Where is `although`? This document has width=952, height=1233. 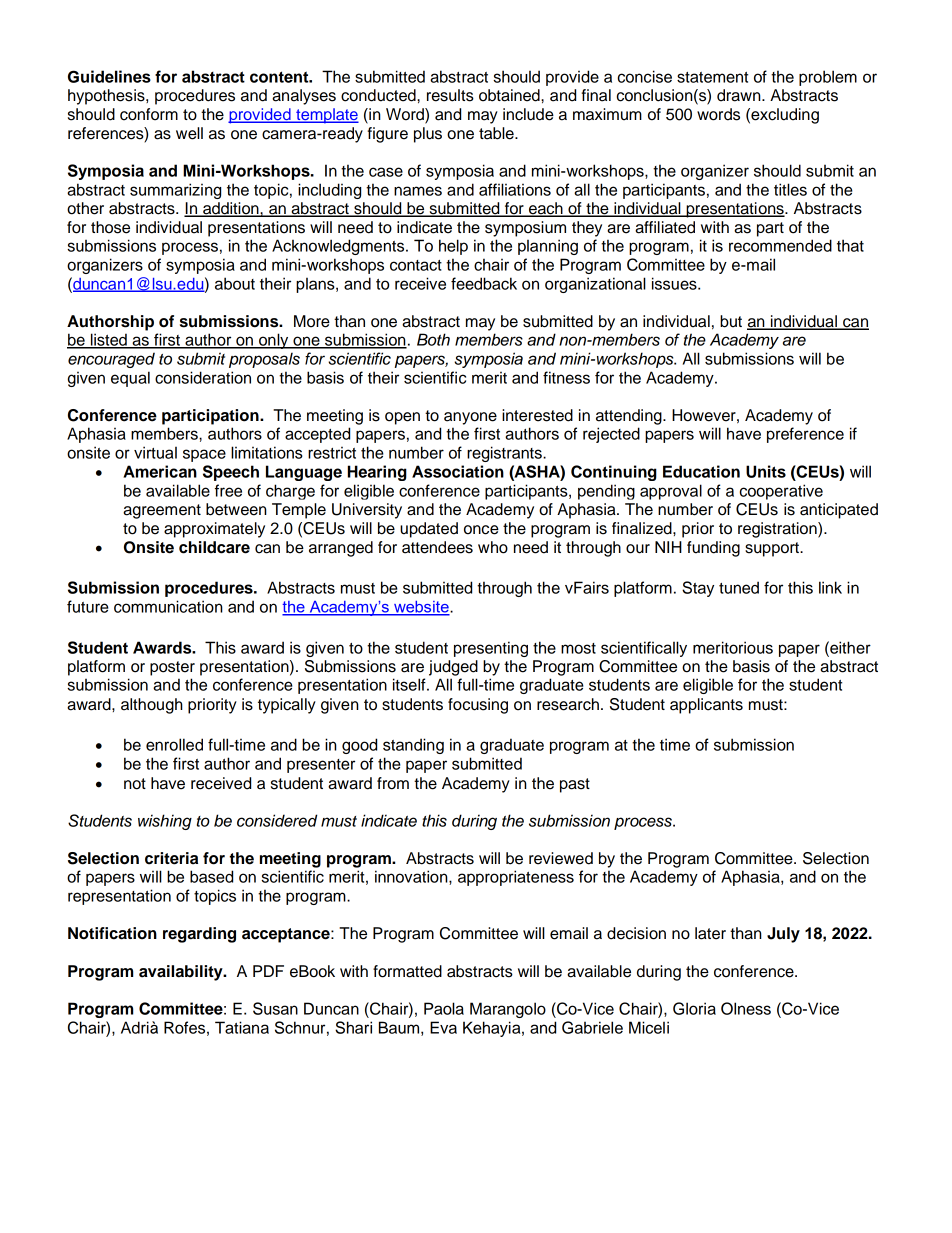
although is located at coordinates (152, 706).
